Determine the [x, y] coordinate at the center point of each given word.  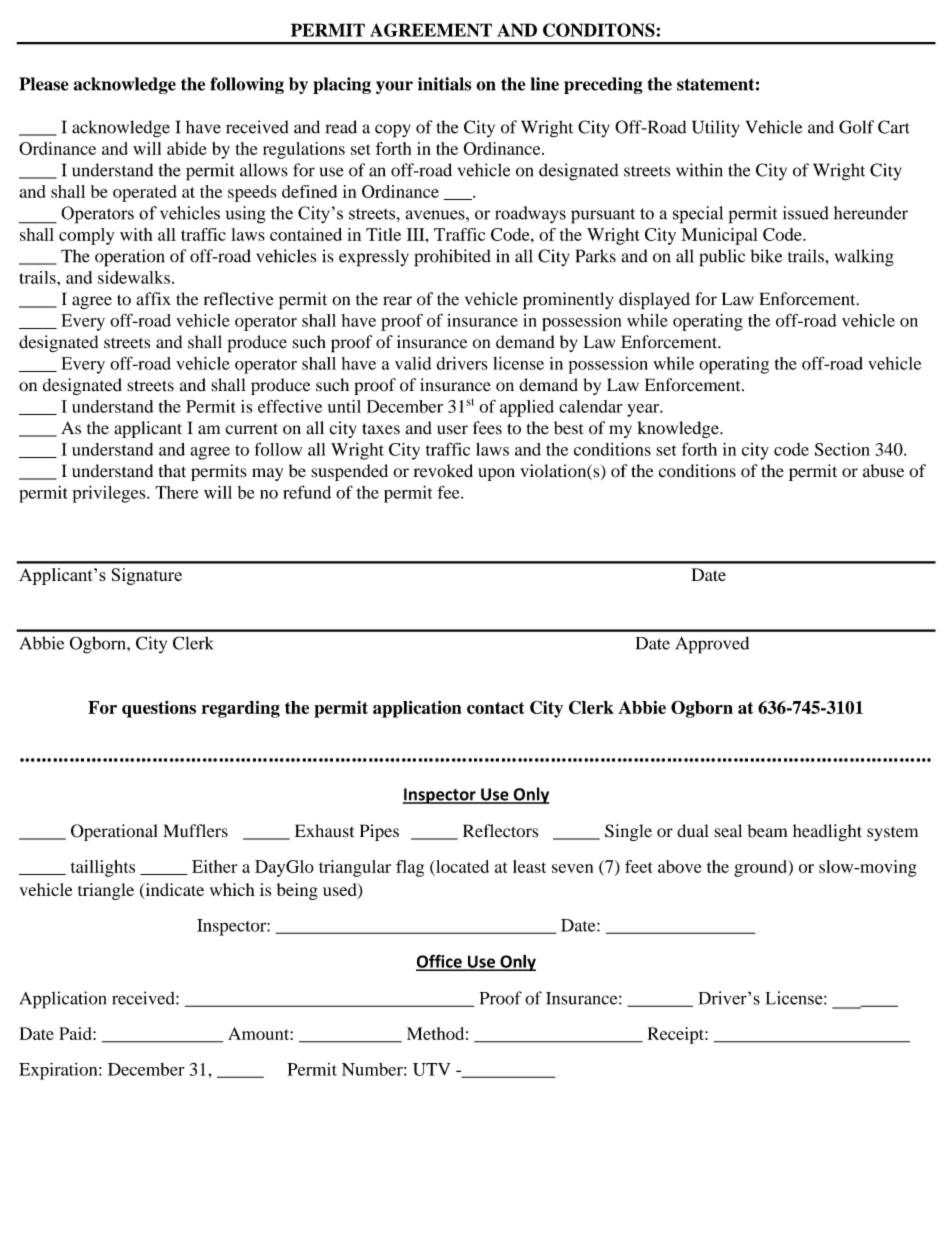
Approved [712, 645]
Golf [856, 127]
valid [413, 363]
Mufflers [195, 831]
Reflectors [500, 831]
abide [187, 148]
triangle [106, 891]
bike [766, 256]
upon [496, 474]
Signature [147, 576]
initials [444, 84]
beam [767, 831]
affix [153, 299]
